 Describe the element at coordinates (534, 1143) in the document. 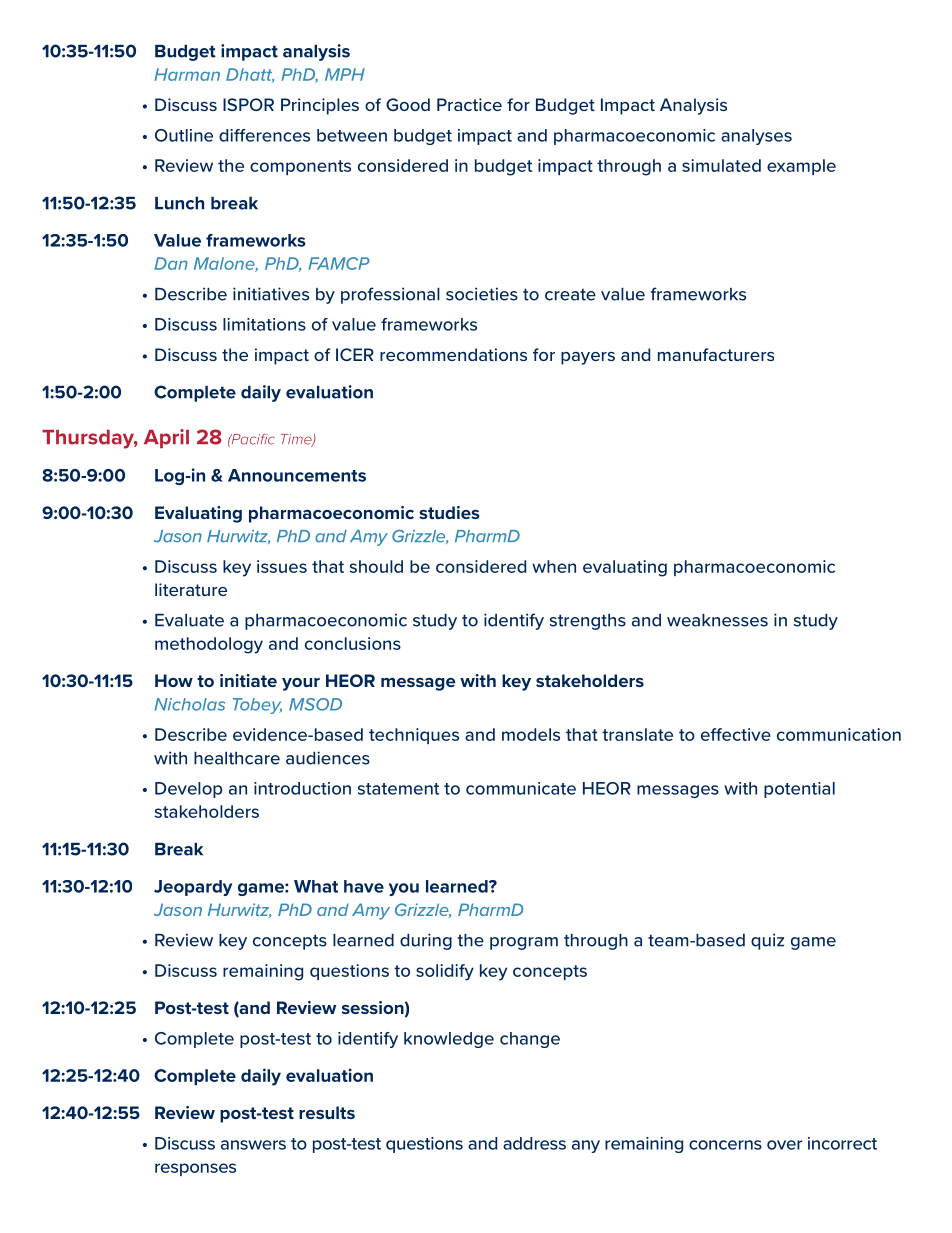

I see `address` at that location.
